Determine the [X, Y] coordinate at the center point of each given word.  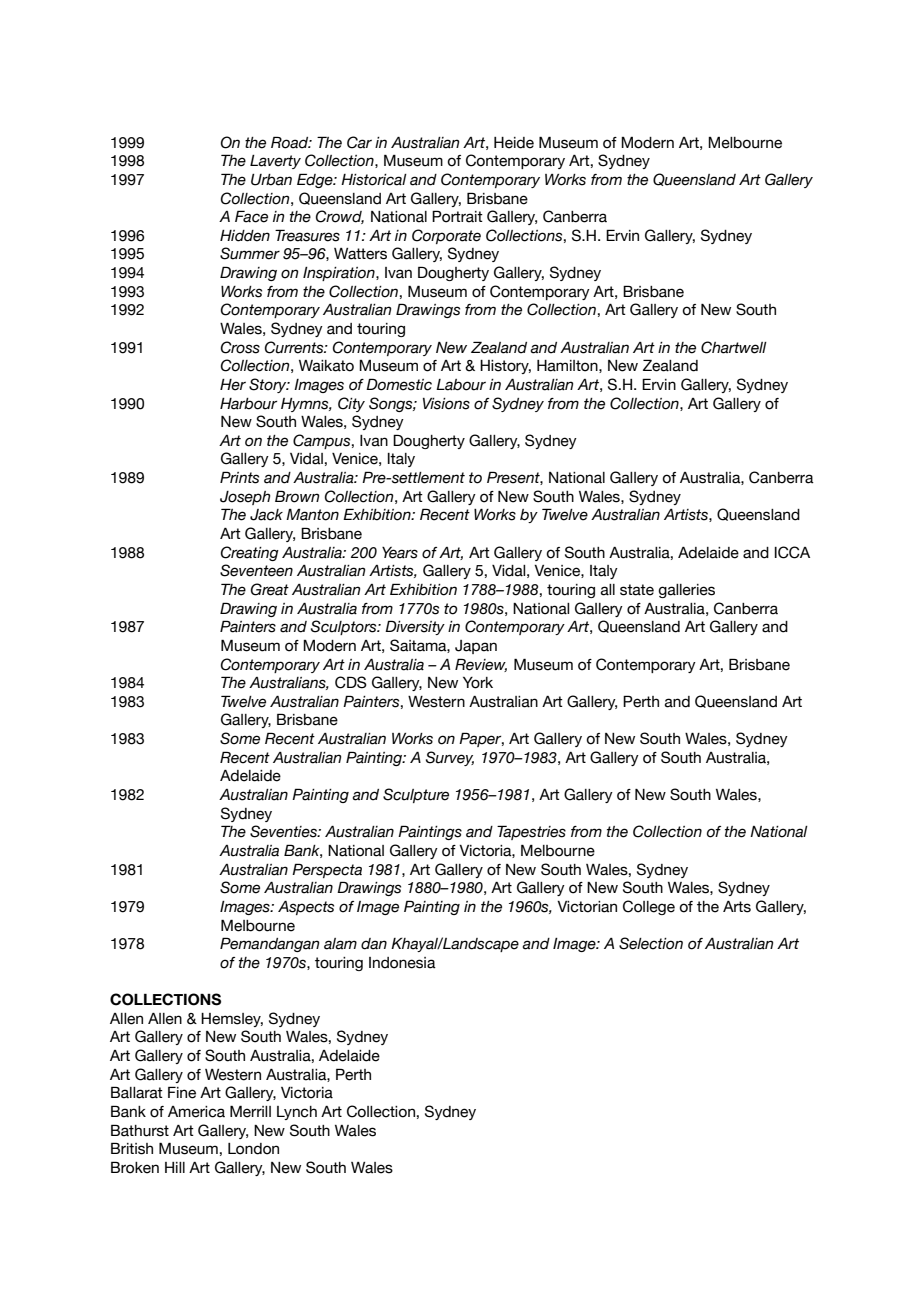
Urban [271, 180]
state [637, 590]
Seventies [284, 831]
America [196, 1112]
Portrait [457, 216]
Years [400, 553]
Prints [239, 477]
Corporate [446, 236]
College [649, 907]
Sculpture [416, 795]
